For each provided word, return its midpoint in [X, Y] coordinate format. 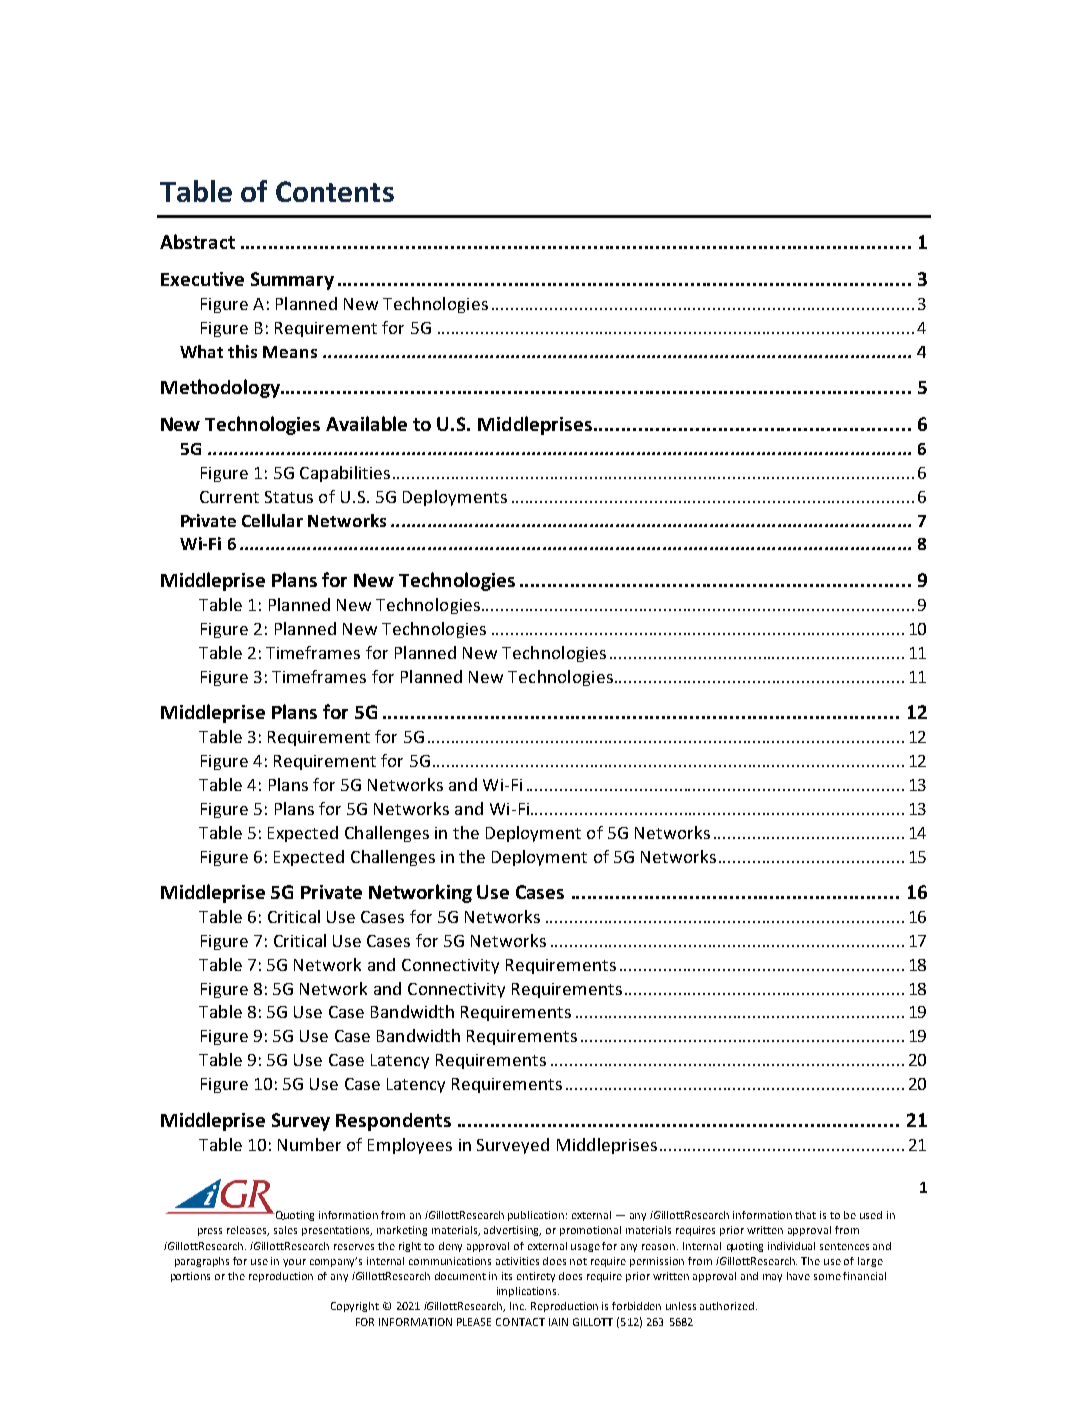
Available [366, 423]
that [805, 1215]
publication [536, 1216]
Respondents [393, 1122]
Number [309, 1144]
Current [229, 497]
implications [528, 1292]
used [871, 1215]
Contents [335, 191]
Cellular [272, 520]
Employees [410, 1146]
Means [290, 352]
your [294, 1263]
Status [289, 497]
